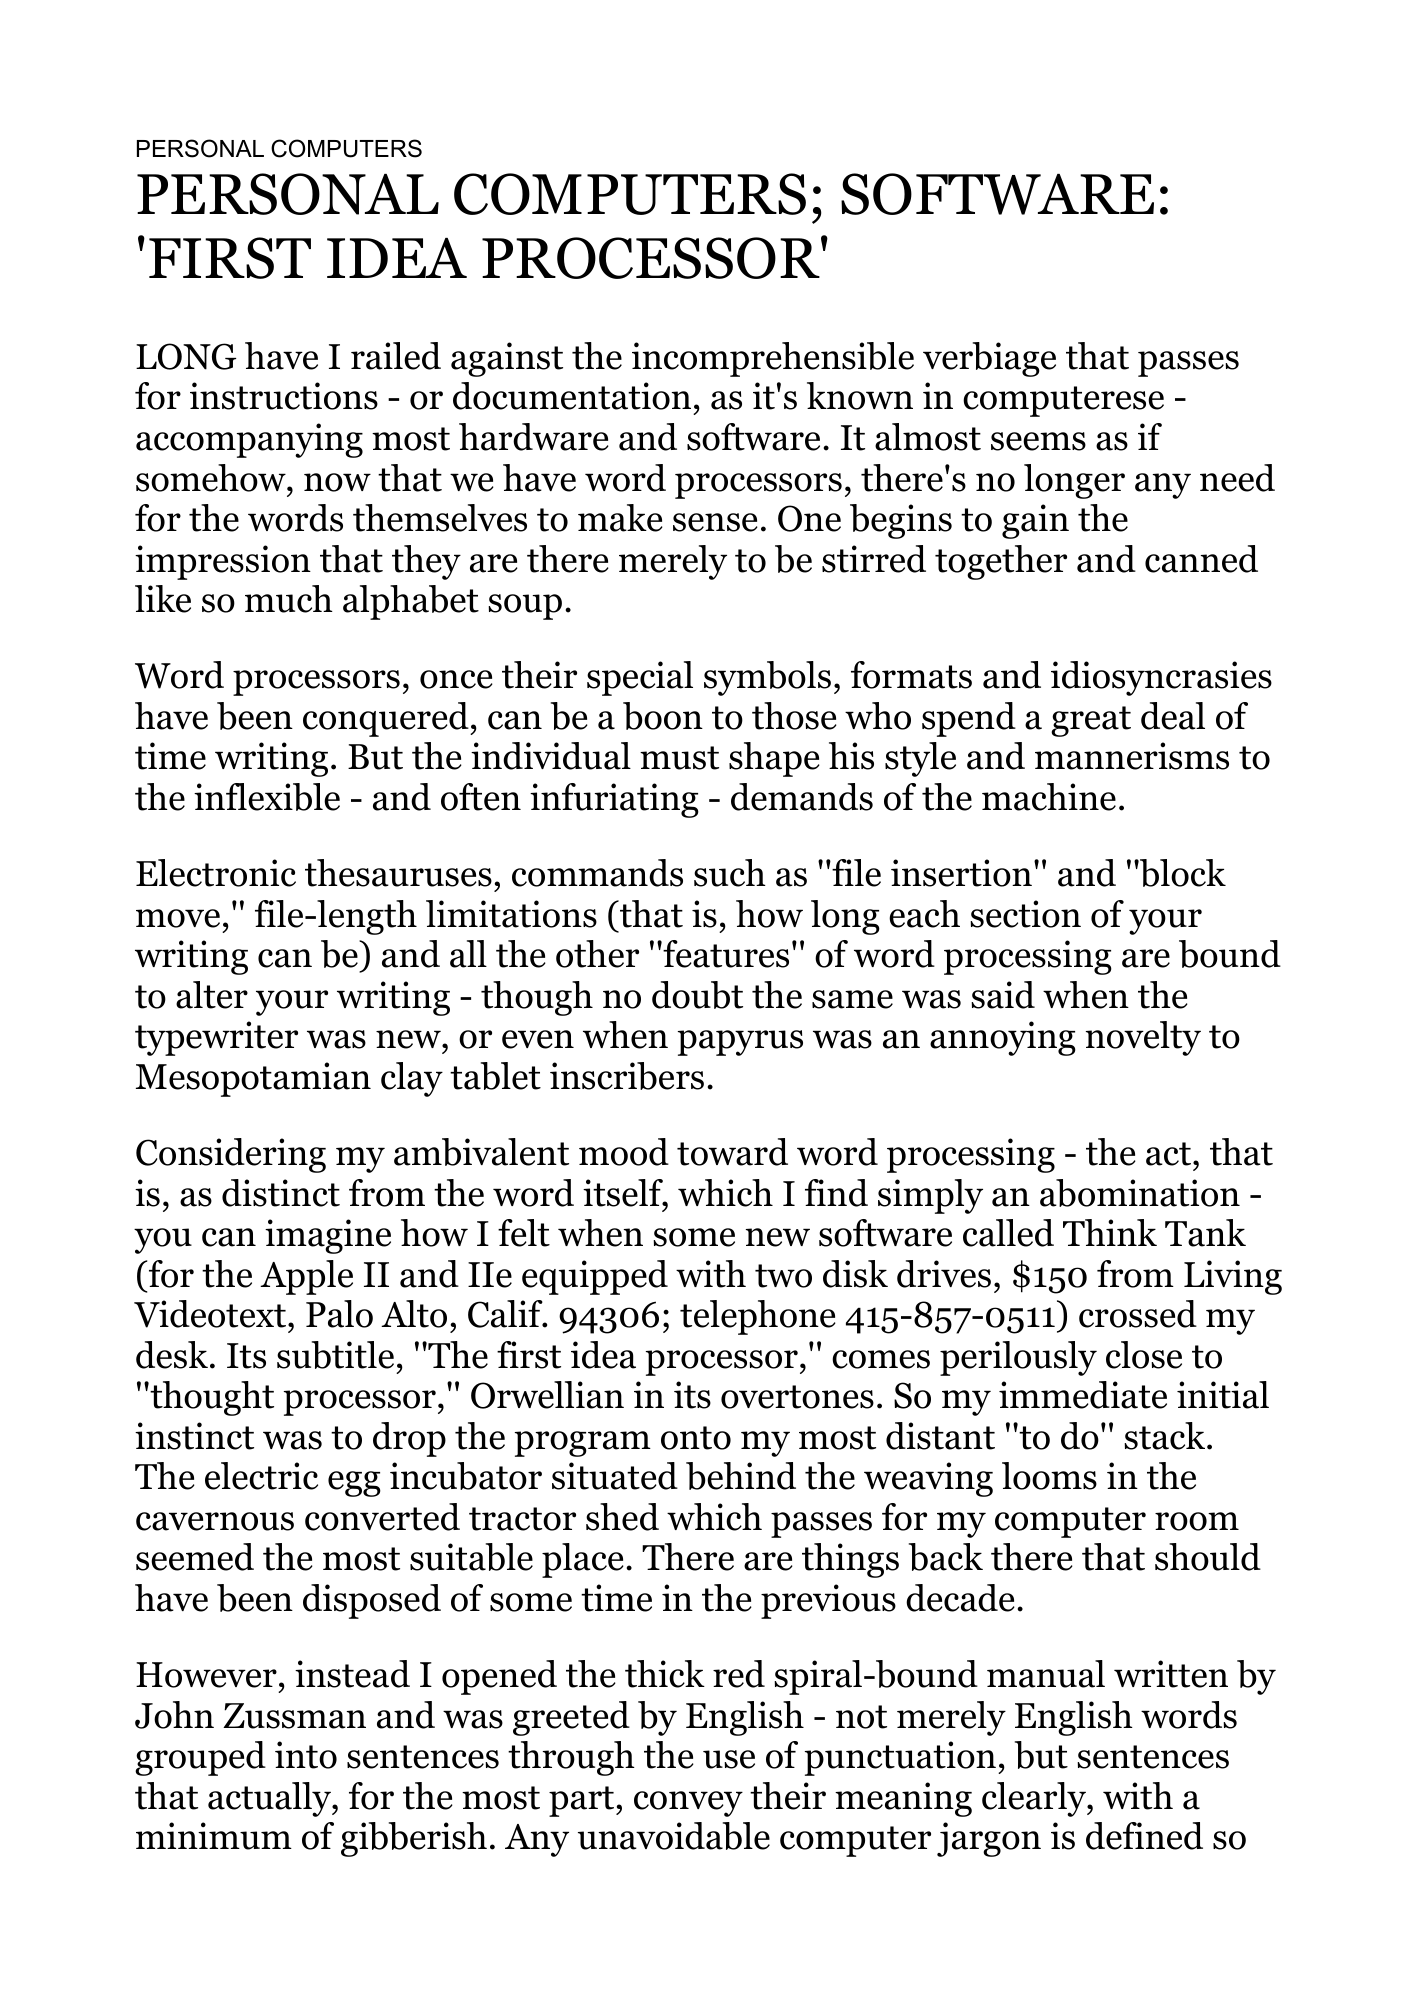 Image resolution: width=1418 pixels, height=2007 pixels. What do you see at coordinates (1038, 441) in the screenshot?
I see `seems` at bounding box center [1038, 441].
